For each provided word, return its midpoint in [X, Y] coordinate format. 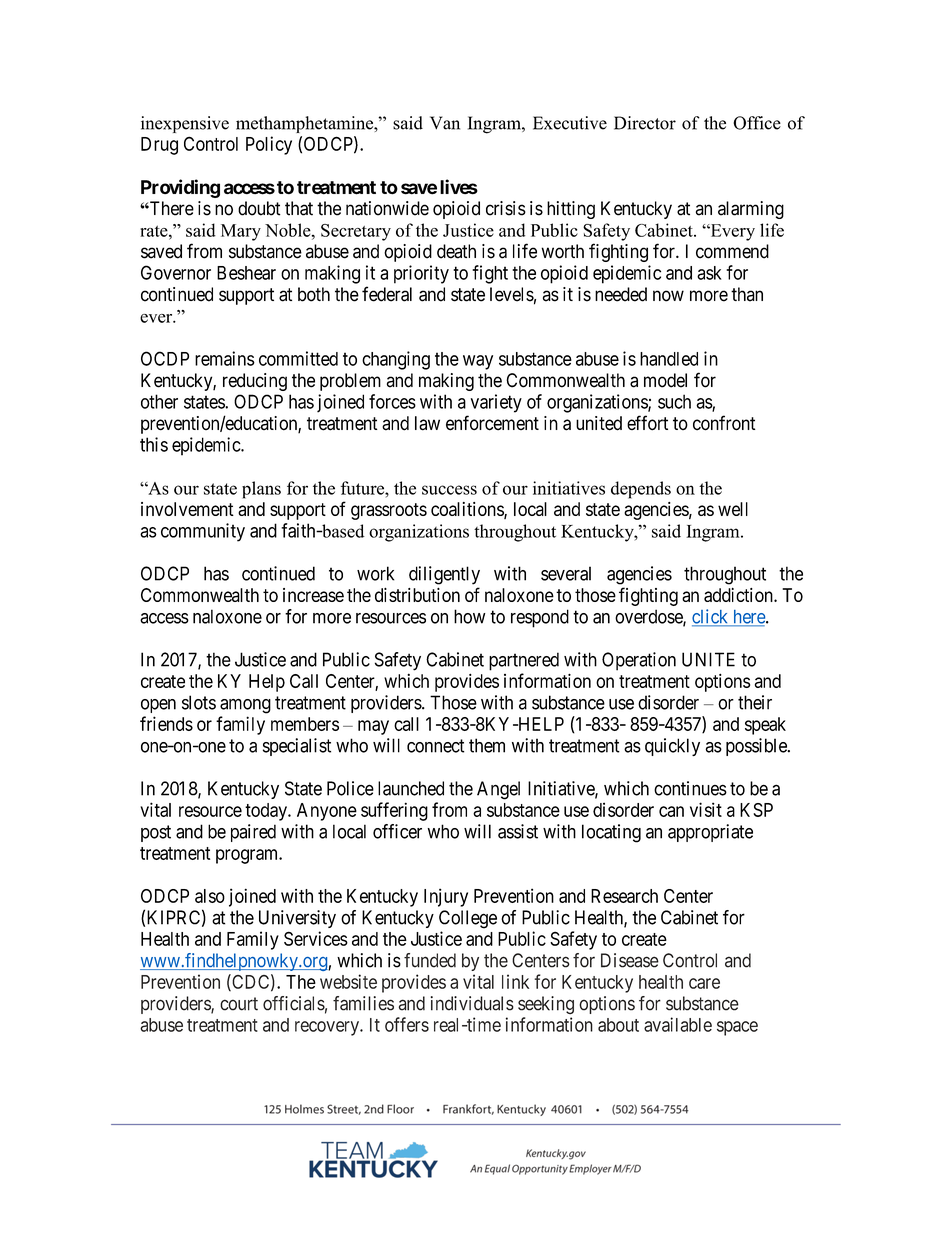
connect [435, 746]
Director [645, 123]
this [154, 444]
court [239, 1004]
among [245, 706]
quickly [672, 747]
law [427, 423]
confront [724, 423]
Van [445, 123]
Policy [269, 145]
